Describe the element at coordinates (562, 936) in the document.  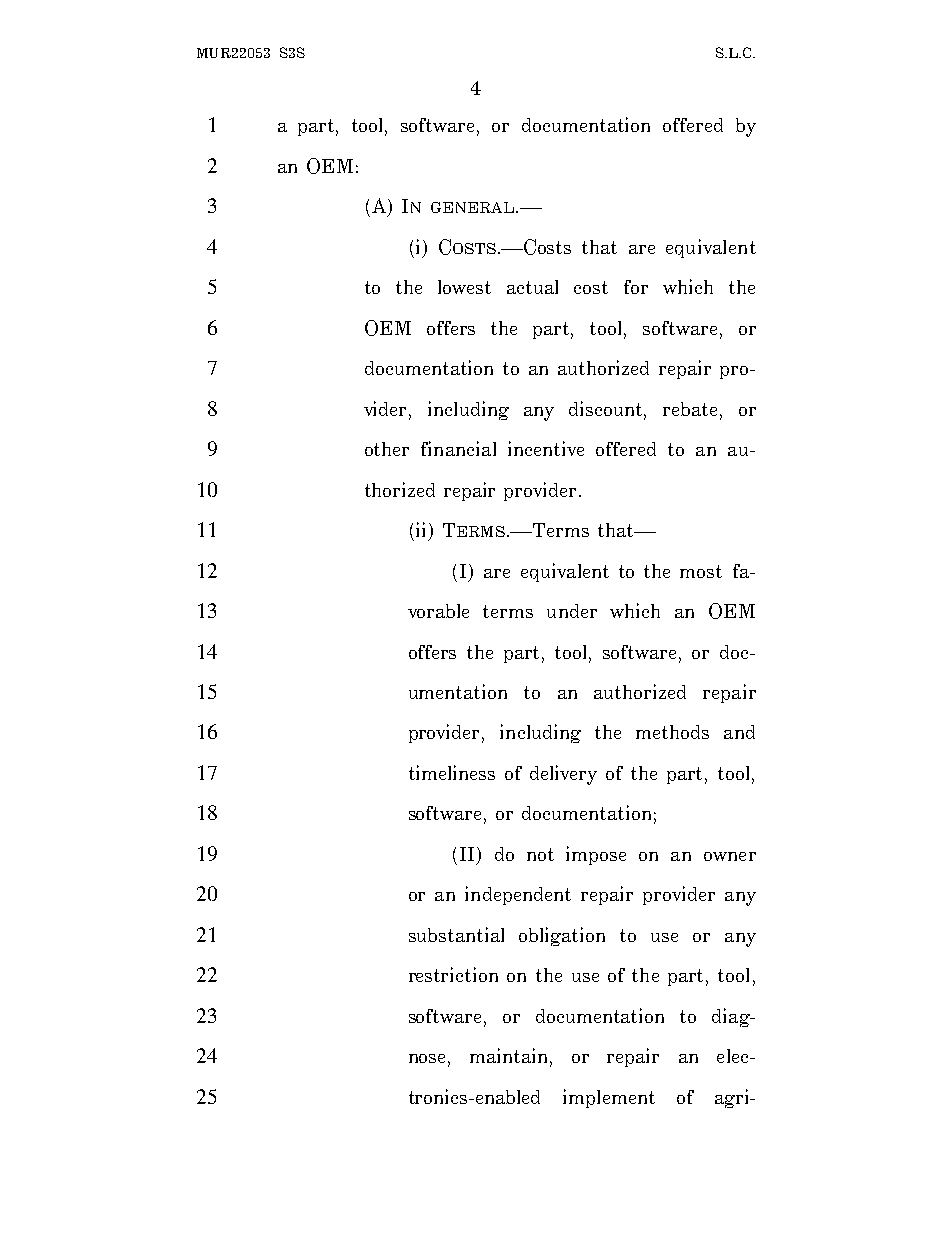
I see `obligation` at that location.
